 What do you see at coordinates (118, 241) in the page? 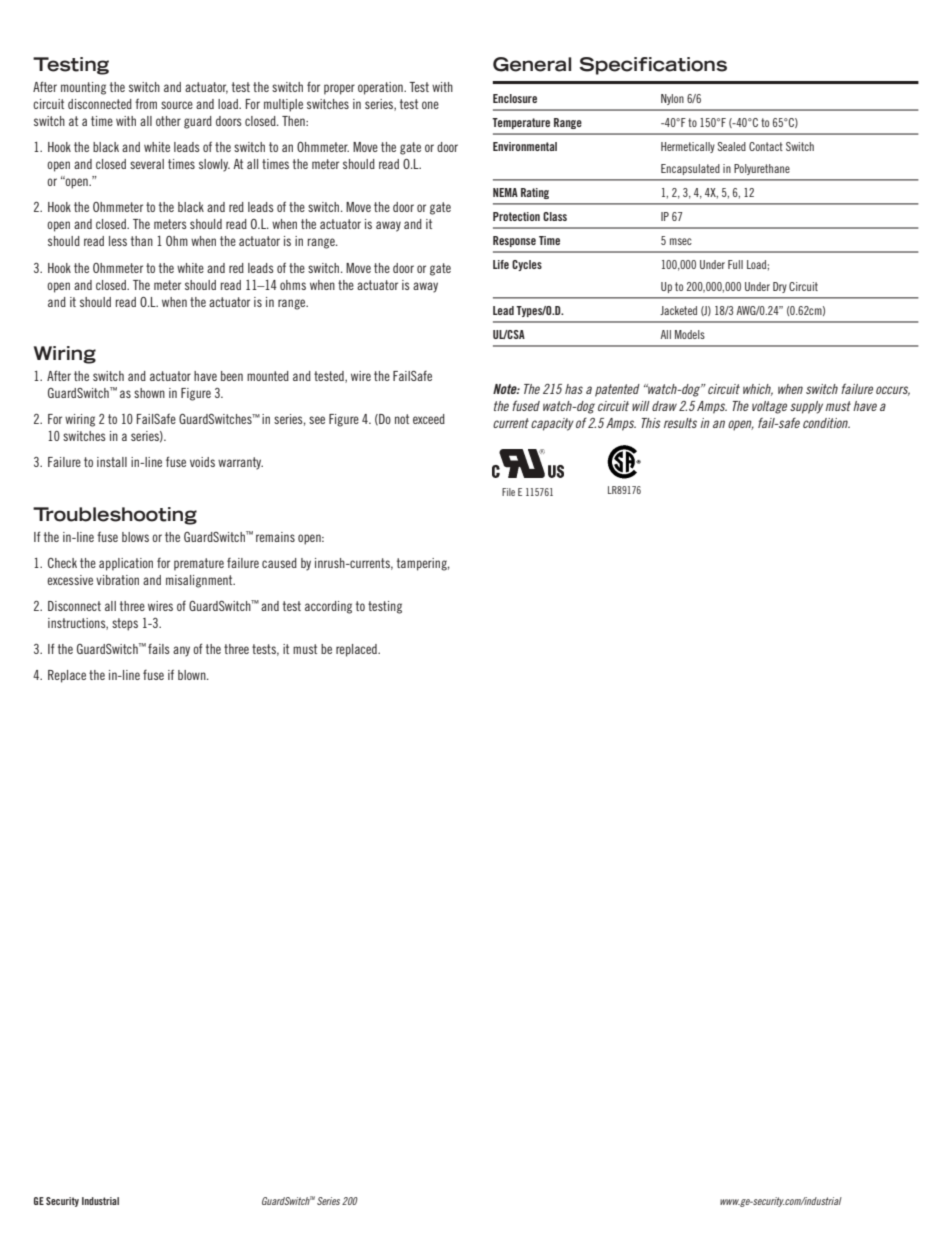
I see `less` at bounding box center [118, 241].
